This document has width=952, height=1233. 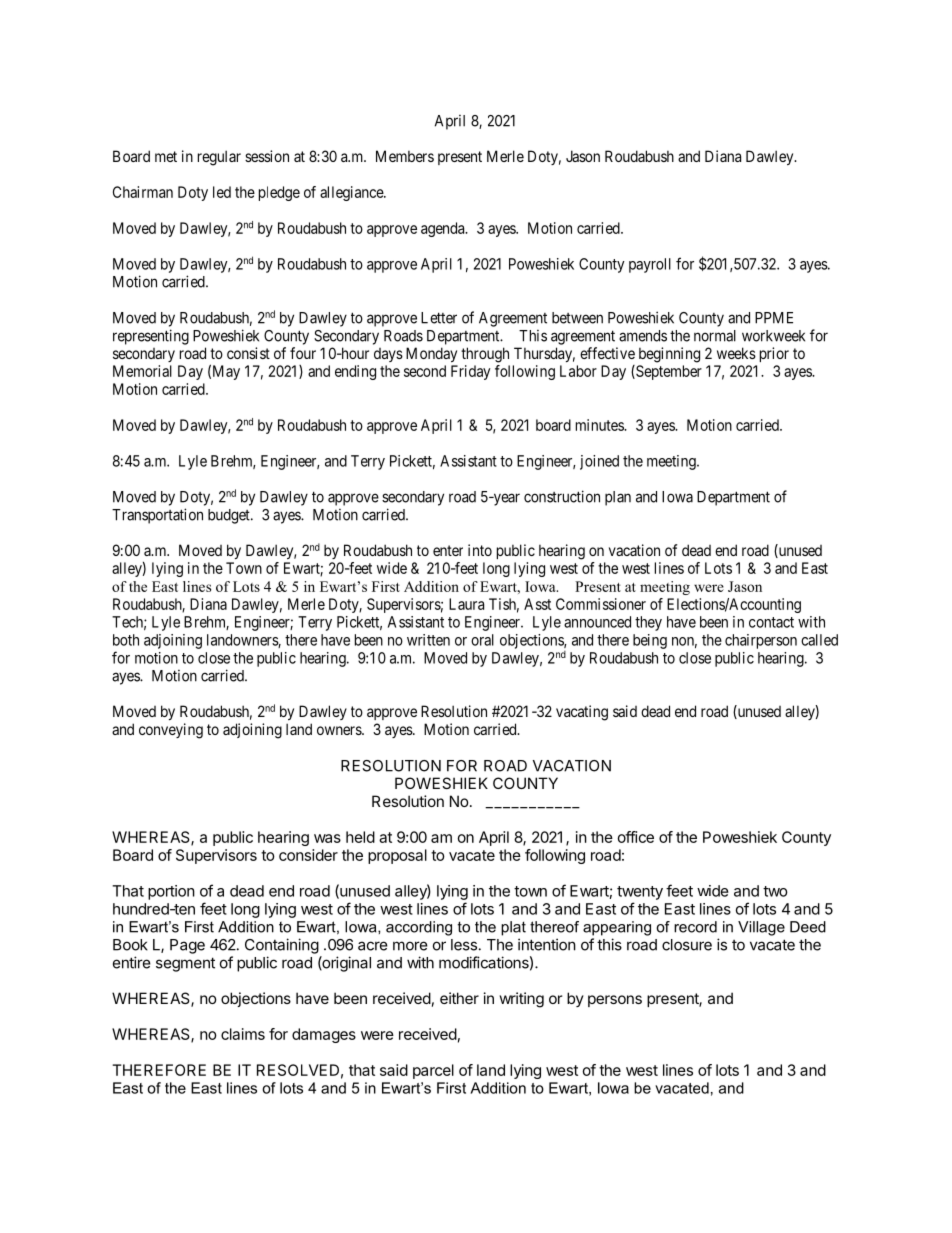 What do you see at coordinates (618, 498) in the document?
I see `plan` at bounding box center [618, 498].
